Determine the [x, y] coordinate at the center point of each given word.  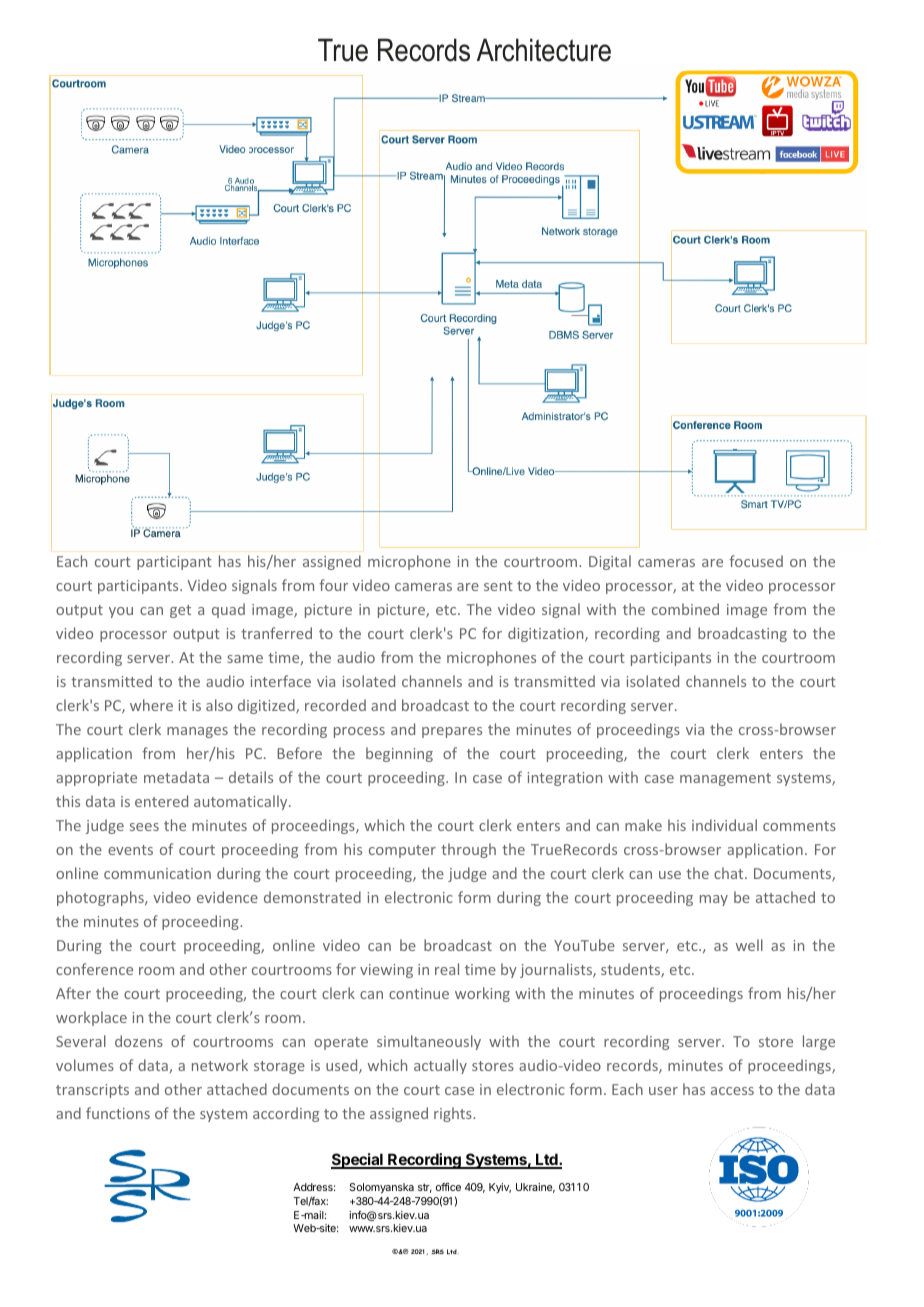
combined [685, 609]
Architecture [544, 50]
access [732, 1091]
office [448, 1187]
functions [118, 1113]
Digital [610, 562]
